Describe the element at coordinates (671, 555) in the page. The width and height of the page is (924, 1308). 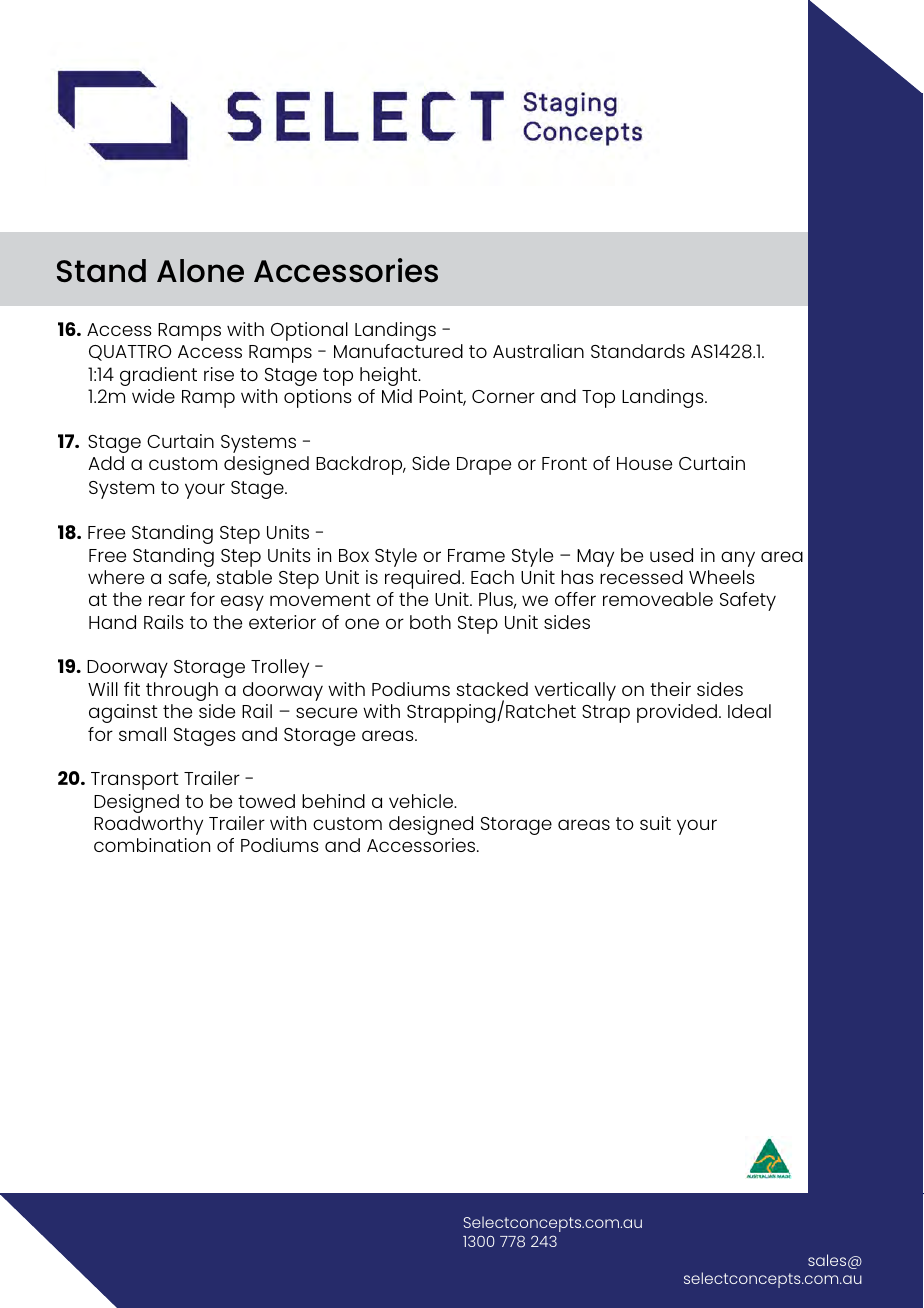
I see `used` at that location.
